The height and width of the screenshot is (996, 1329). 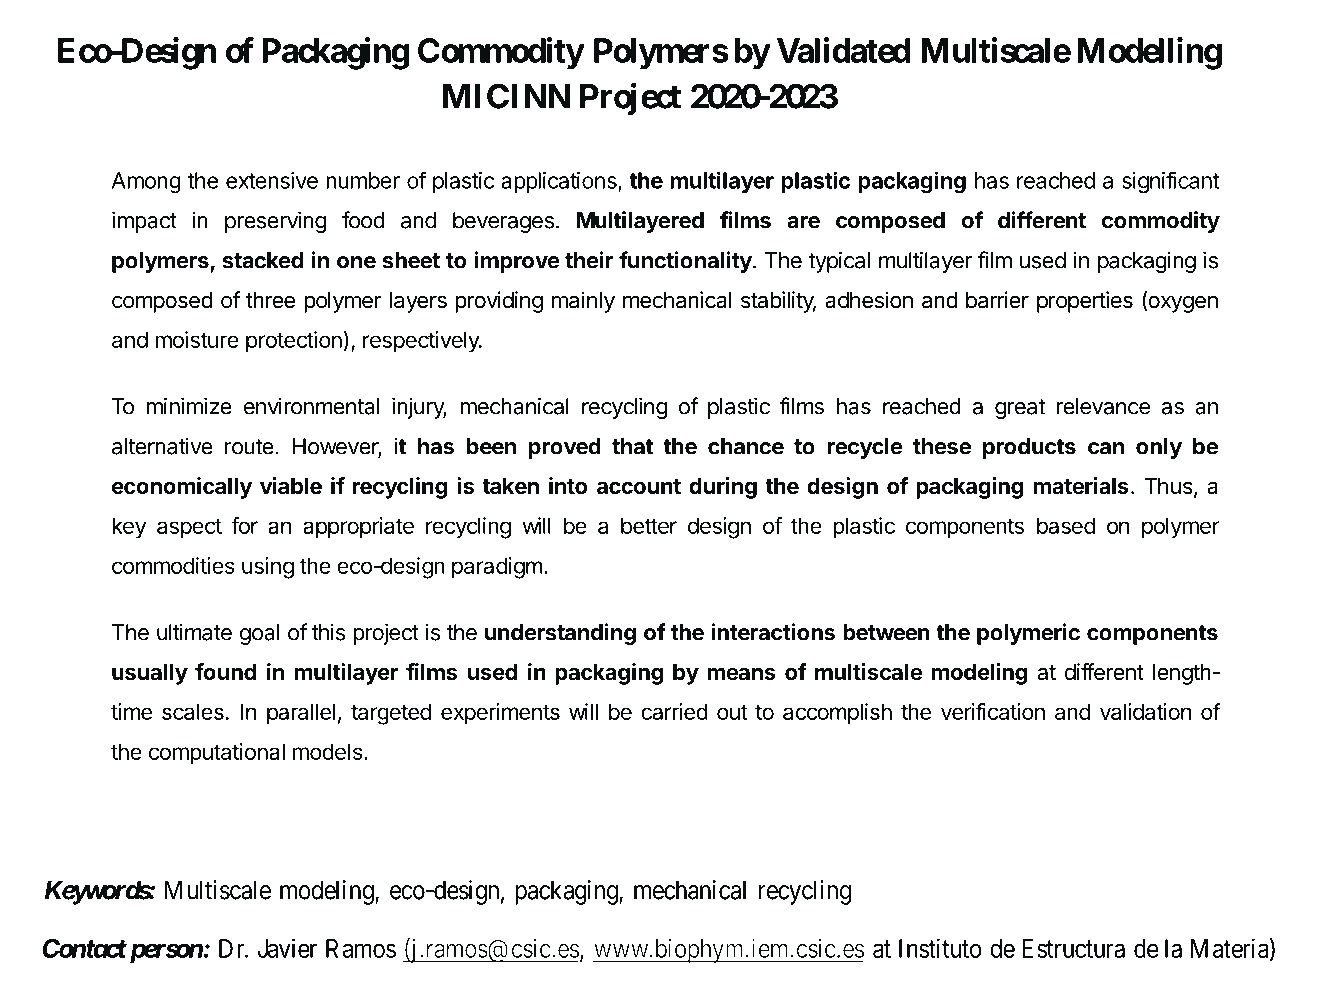 I want to click on properties, so click(x=1085, y=302).
